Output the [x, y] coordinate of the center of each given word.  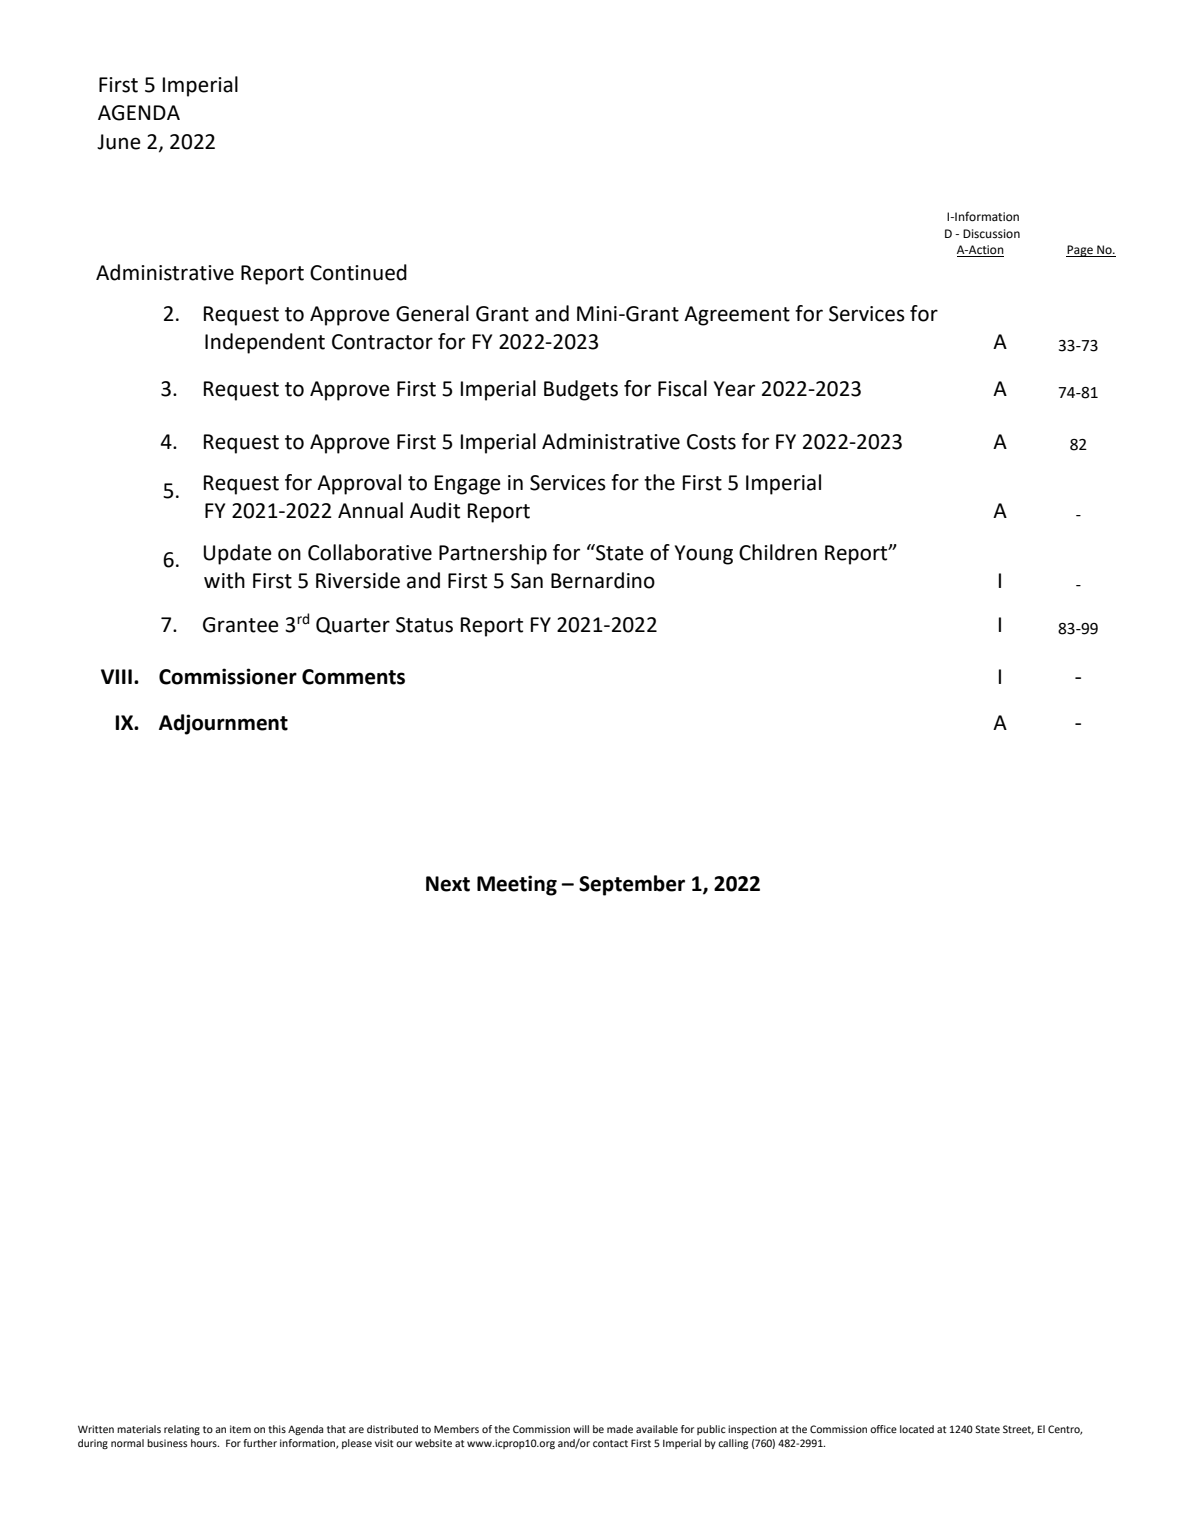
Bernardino [603, 580]
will [581, 1429]
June [119, 142]
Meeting [517, 885]
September [632, 885]
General [432, 313]
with [224, 580]
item [240, 1429]
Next [448, 884]
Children [778, 552]
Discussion [991, 234]
